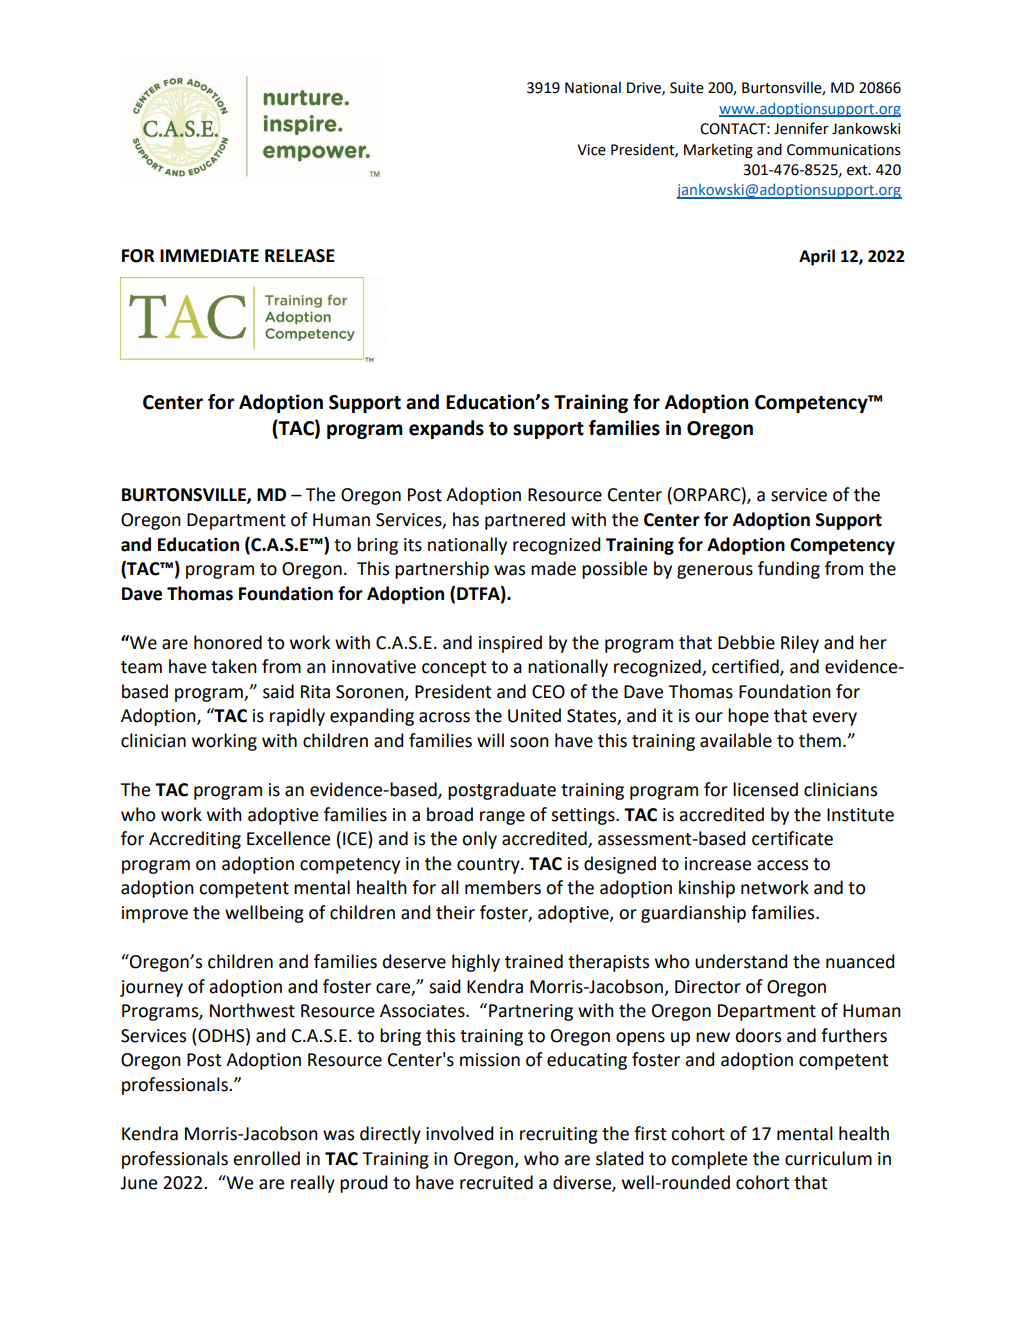 This image has height=1328, width=1026. I want to click on highly, so click(476, 963).
